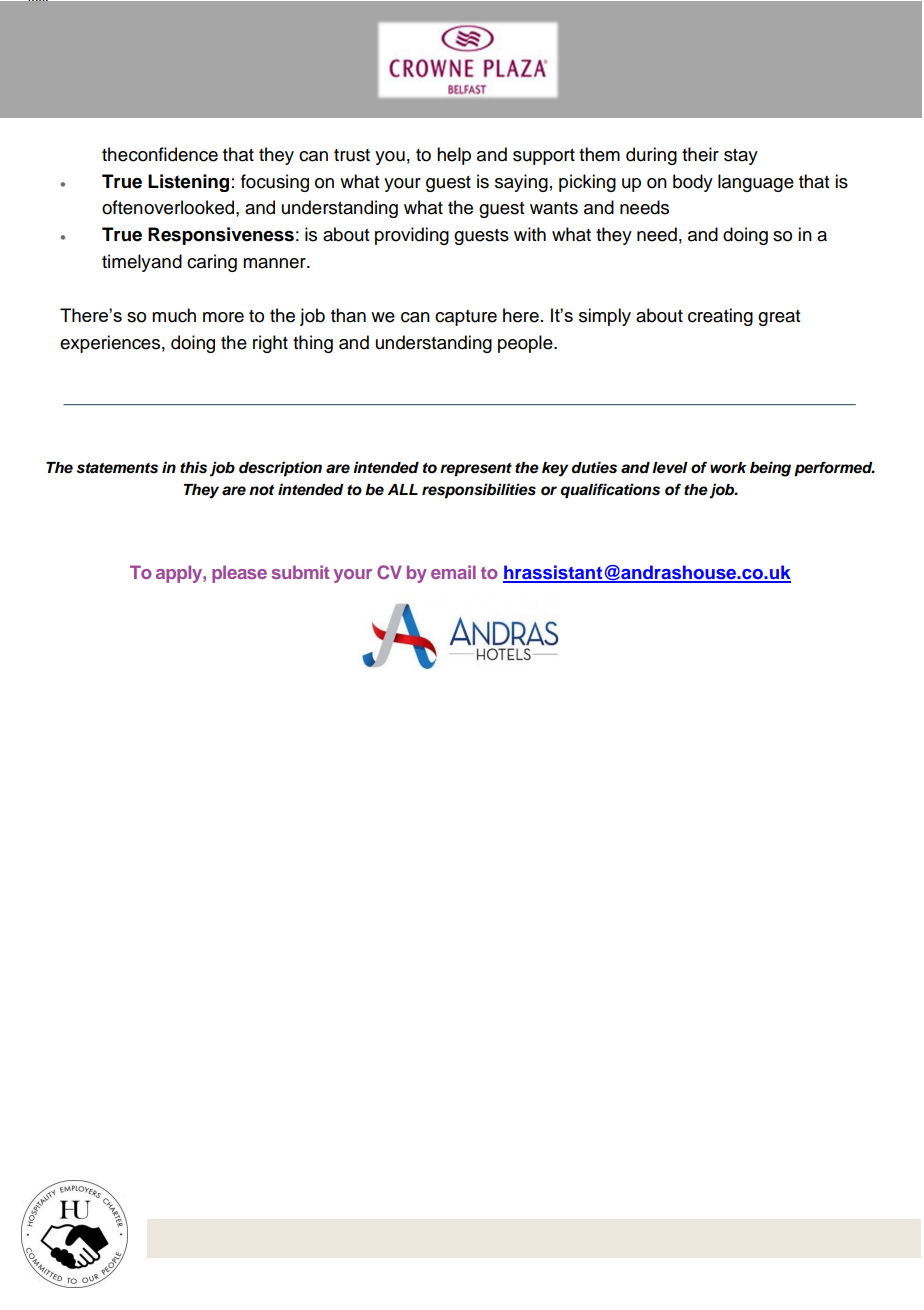 This image has height=1310, width=924. What do you see at coordinates (454, 156) in the image?
I see `help` at bounding box center [454, 156].
